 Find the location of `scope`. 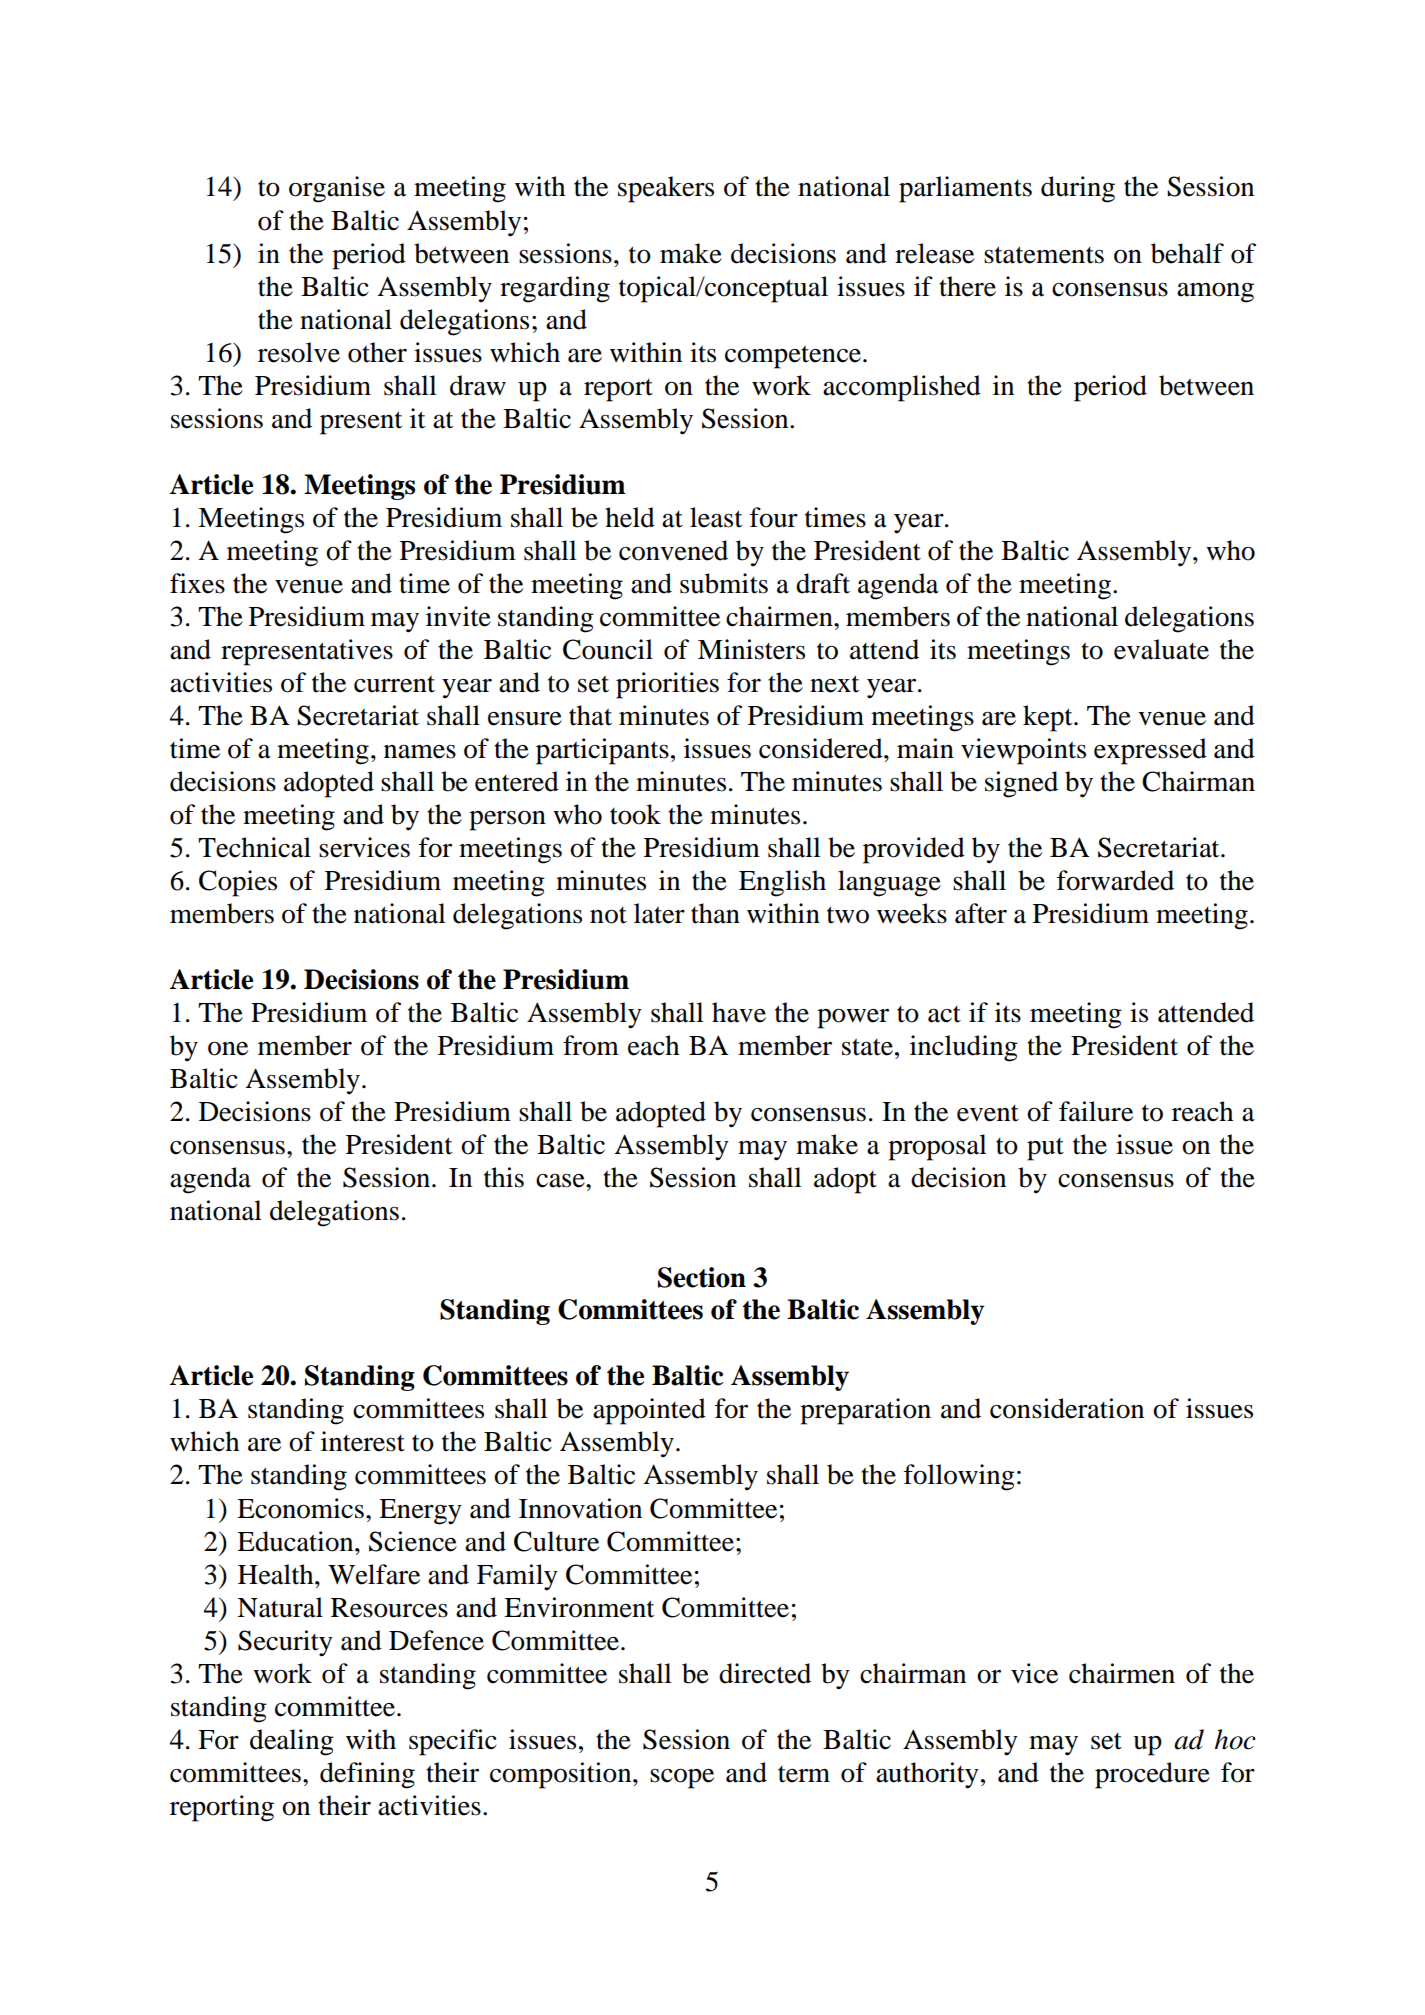

scope is located at coordinates (682, 1778).
